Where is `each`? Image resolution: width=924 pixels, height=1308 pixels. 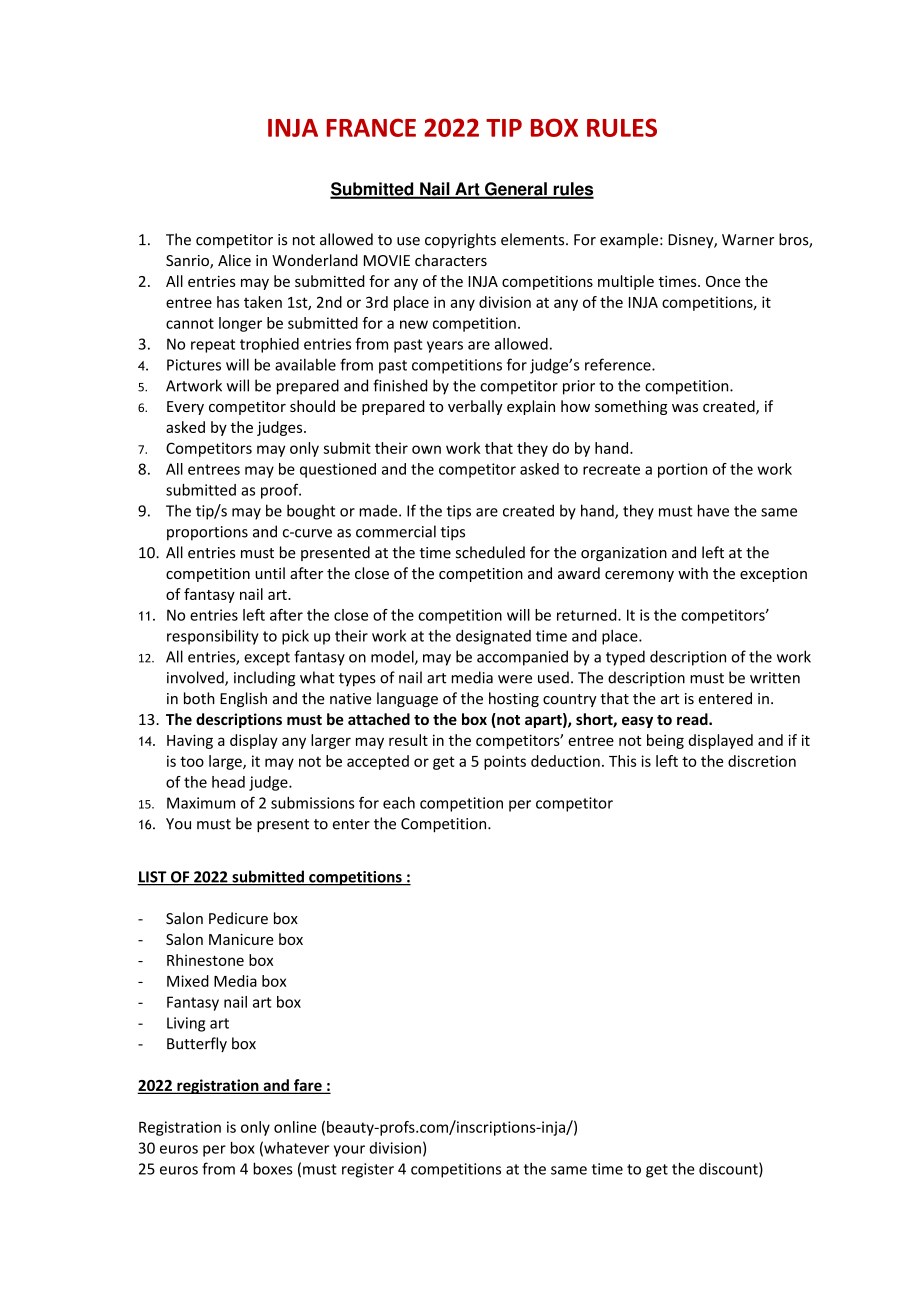 each is located at coordinates (399, 803).
